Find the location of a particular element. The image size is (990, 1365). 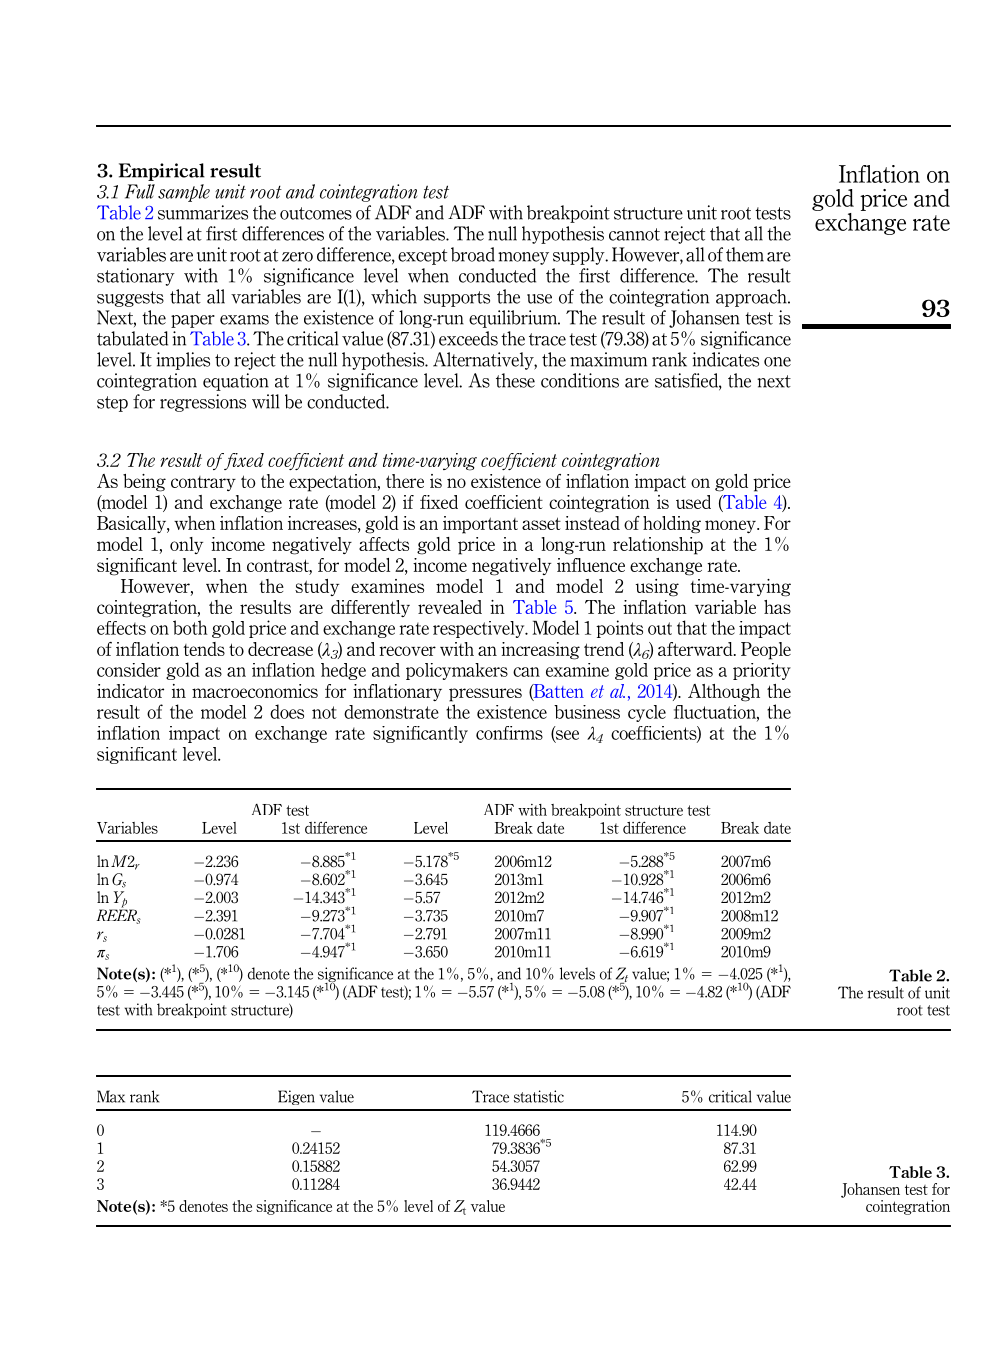

used is located at coordinates (693, 502).
